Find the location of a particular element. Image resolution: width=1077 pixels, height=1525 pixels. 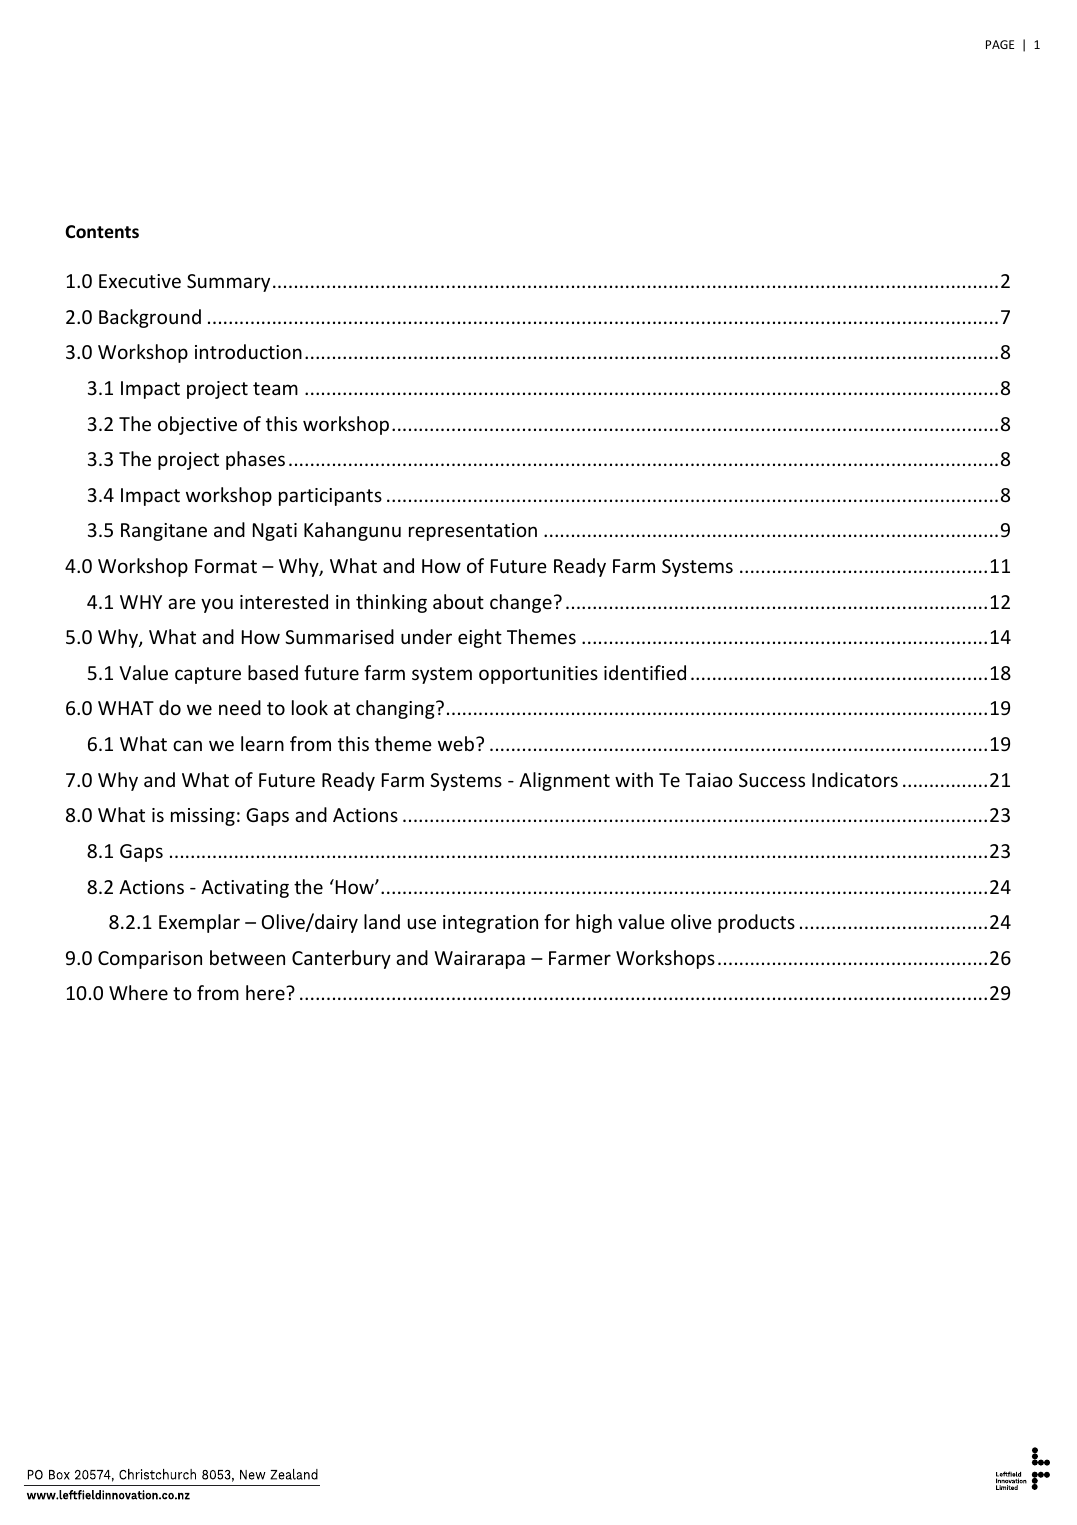

Contents is located at coordinates (102, 232).
